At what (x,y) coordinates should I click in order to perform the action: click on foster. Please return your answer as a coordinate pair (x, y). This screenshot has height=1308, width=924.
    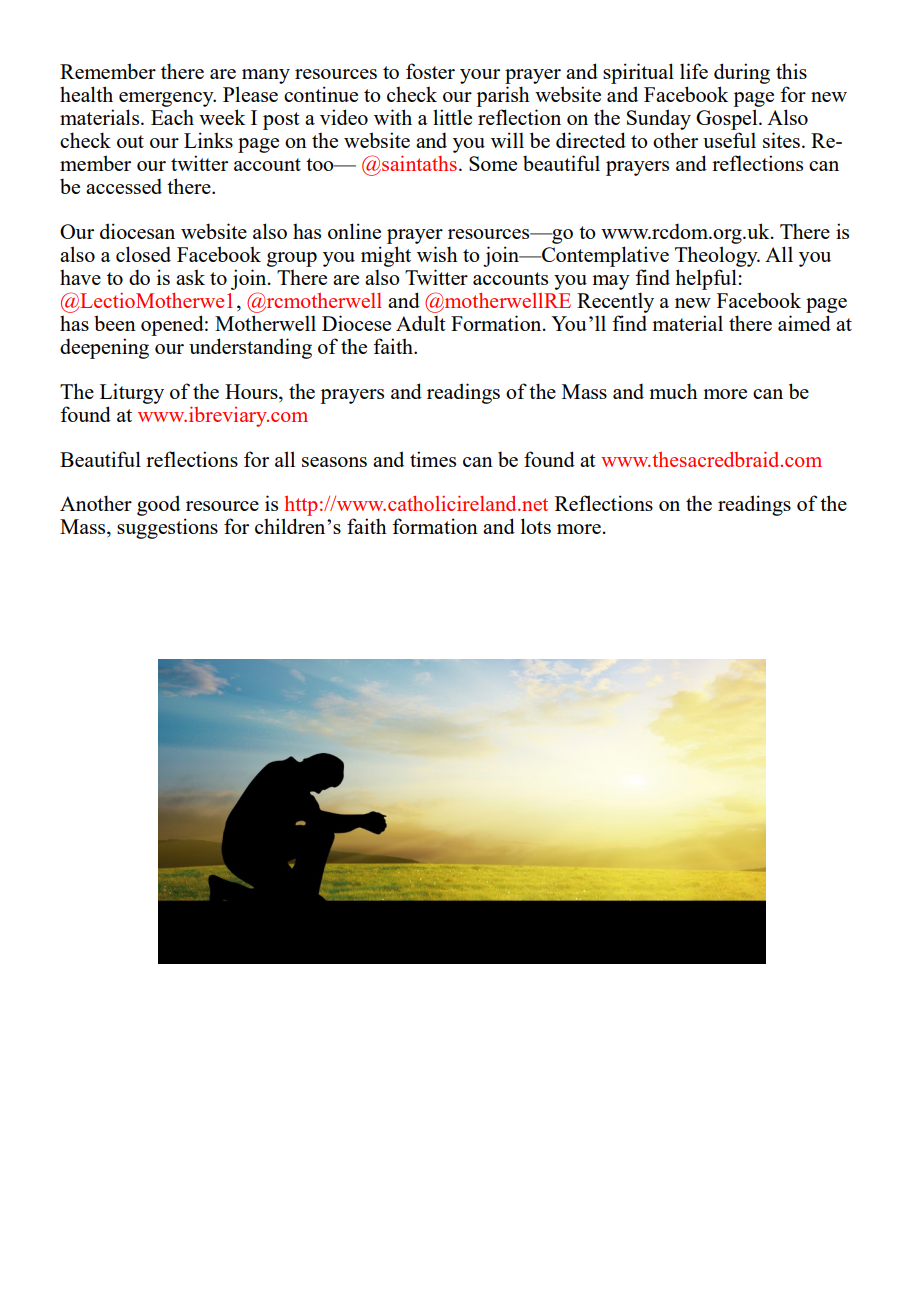
    Looking at the image, I should click on (430, 71).
